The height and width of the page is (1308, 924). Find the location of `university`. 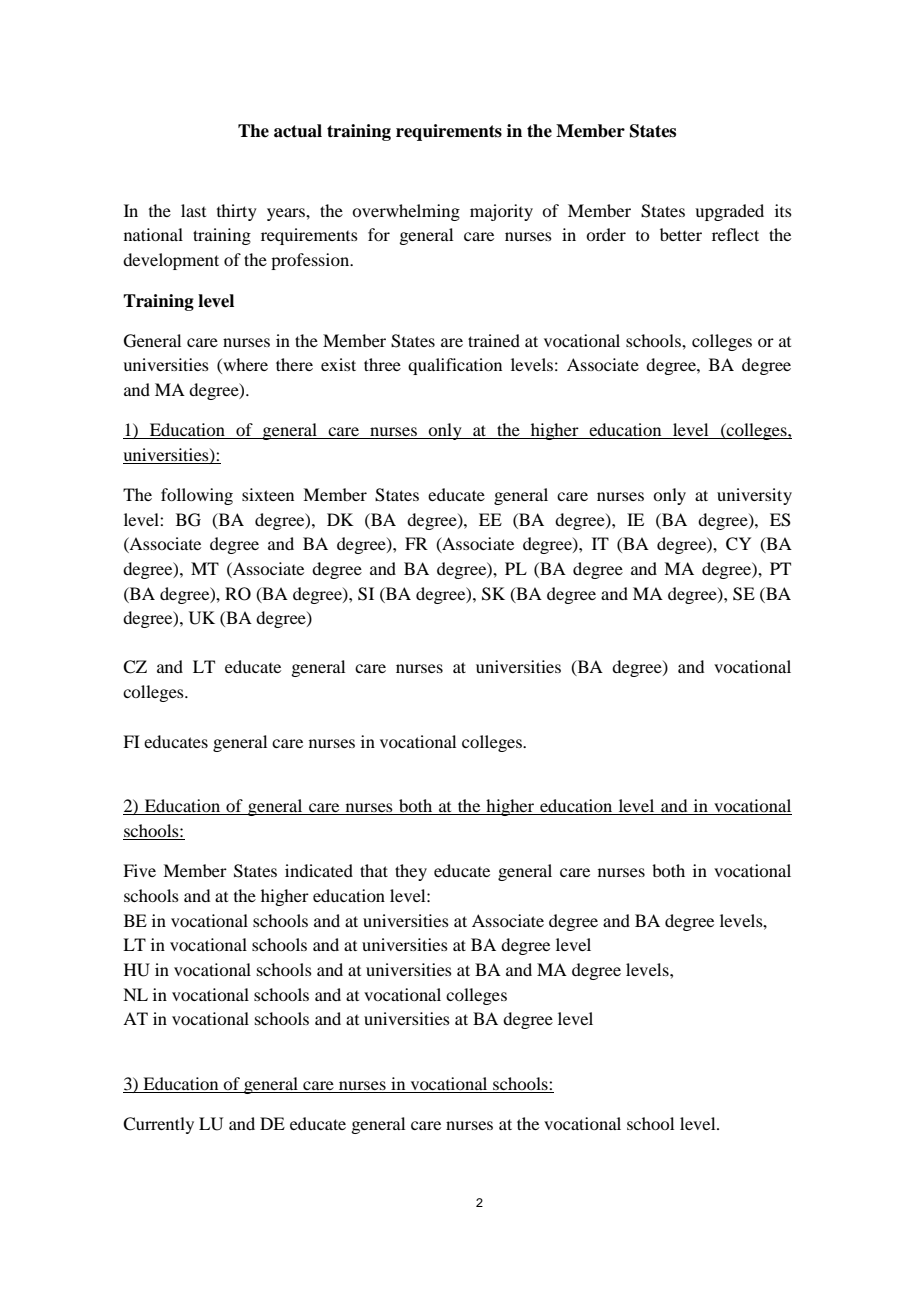

university is located at coordinates (754, 496).
